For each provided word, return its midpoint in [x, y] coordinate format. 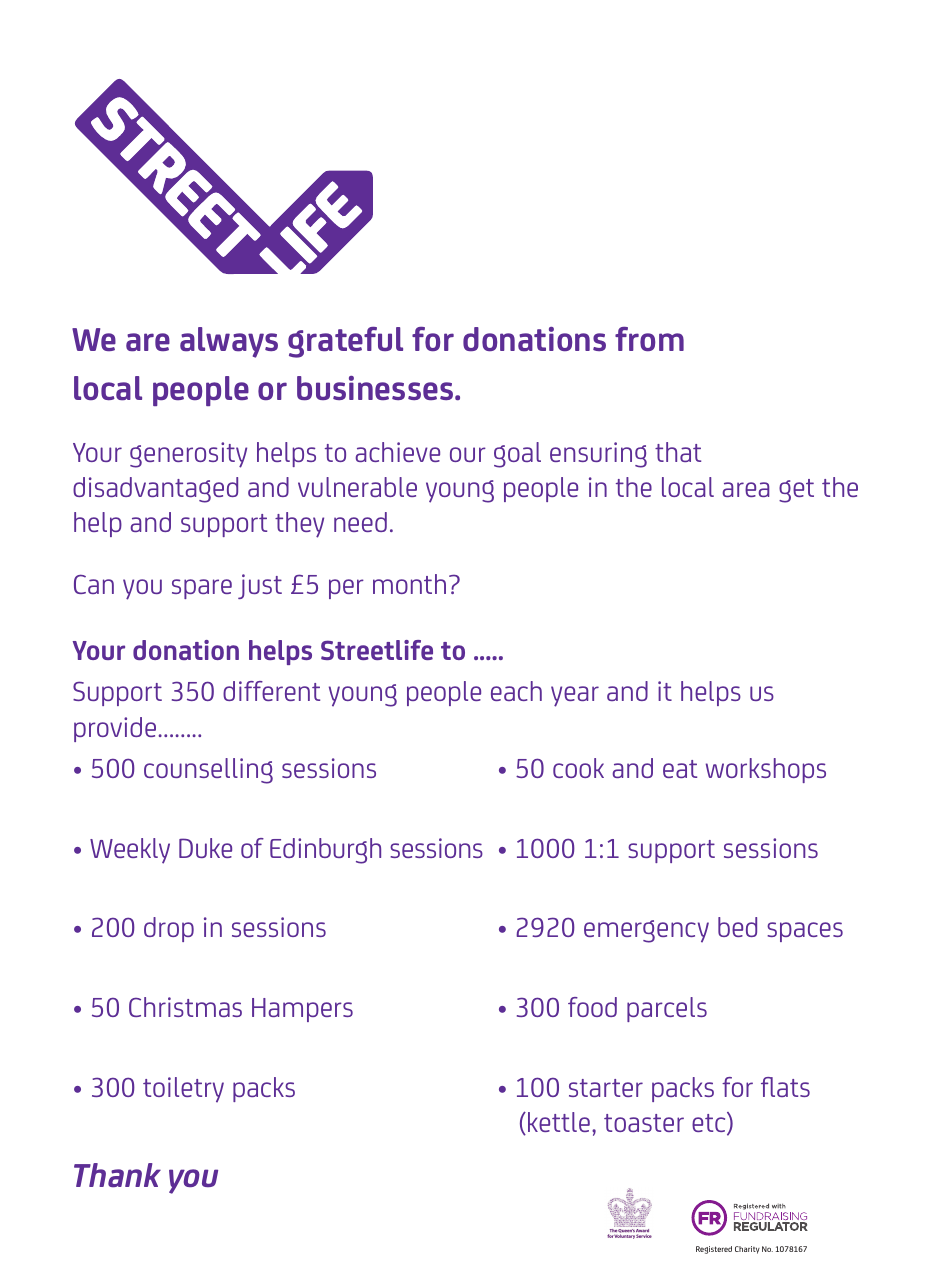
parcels [667, 1009]
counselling [208, 771]
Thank [117, 1175]
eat [680, 769]
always [229, 342]
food [592, 1007]
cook [578, 768]
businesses [376, 388]
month [409, 584]
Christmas [185, 1007]
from [649, 339]
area [746, 489]
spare [202, 589]
